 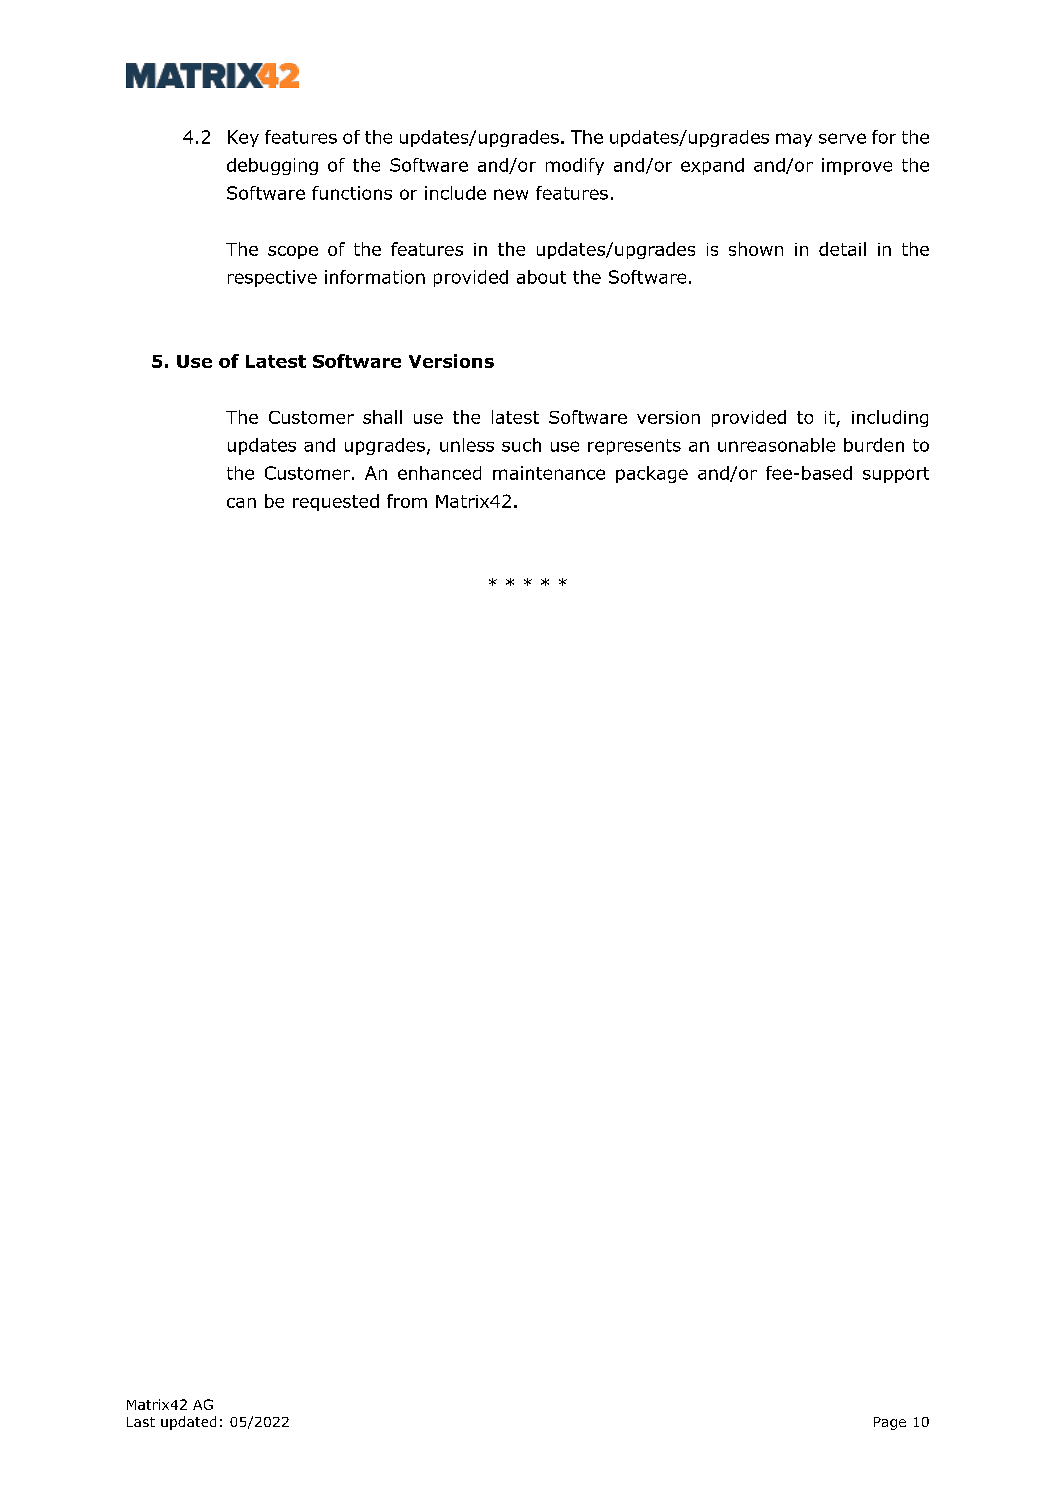 I want to click on maintenance, so click(x=549, y=473).
